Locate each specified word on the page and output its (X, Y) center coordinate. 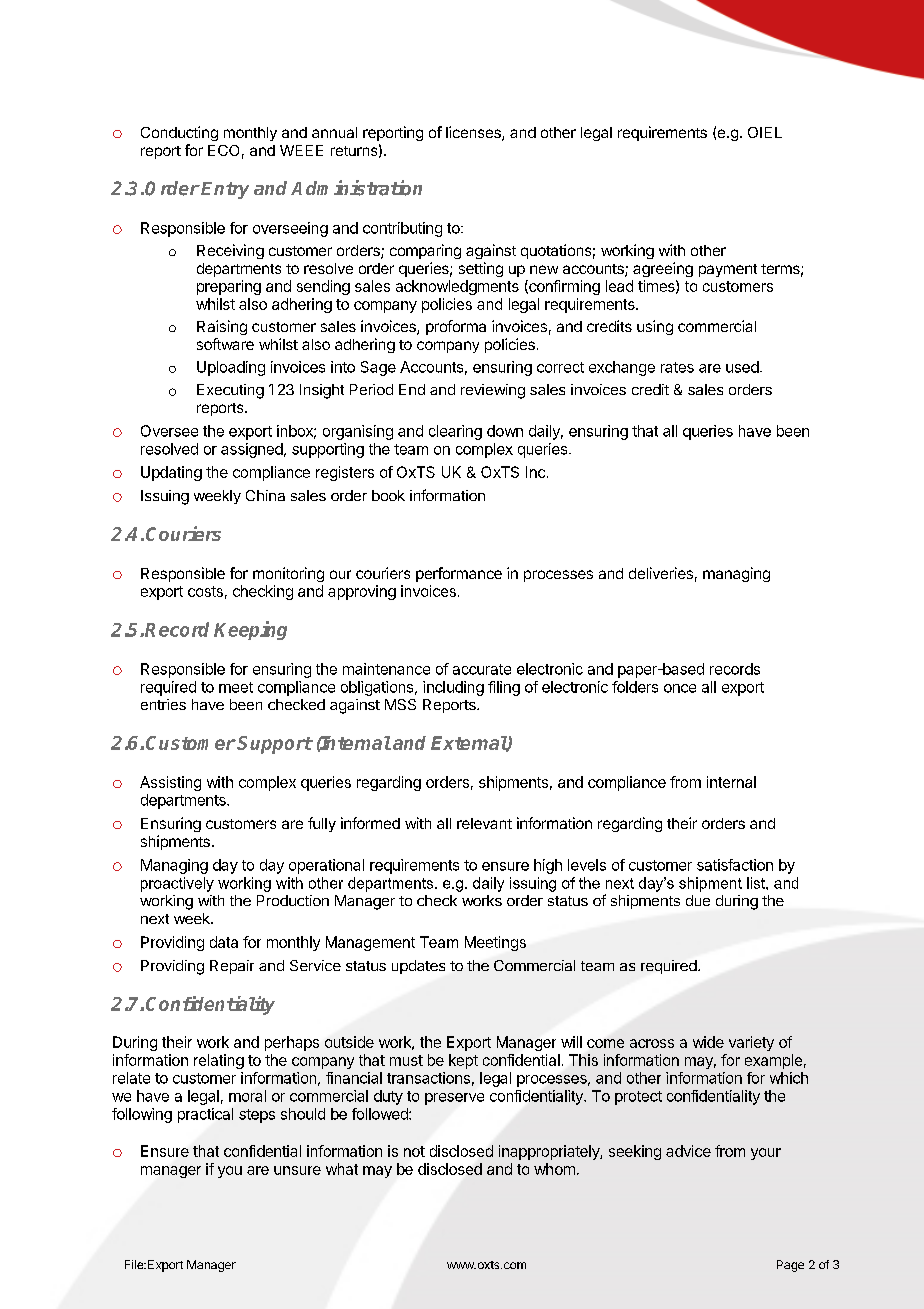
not (414, 1151)
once (680, 688)
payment (728, 270)
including (453, 688)
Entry (225, 190)
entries (163, 704)
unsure (297, 1170)
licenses (474, 133)
